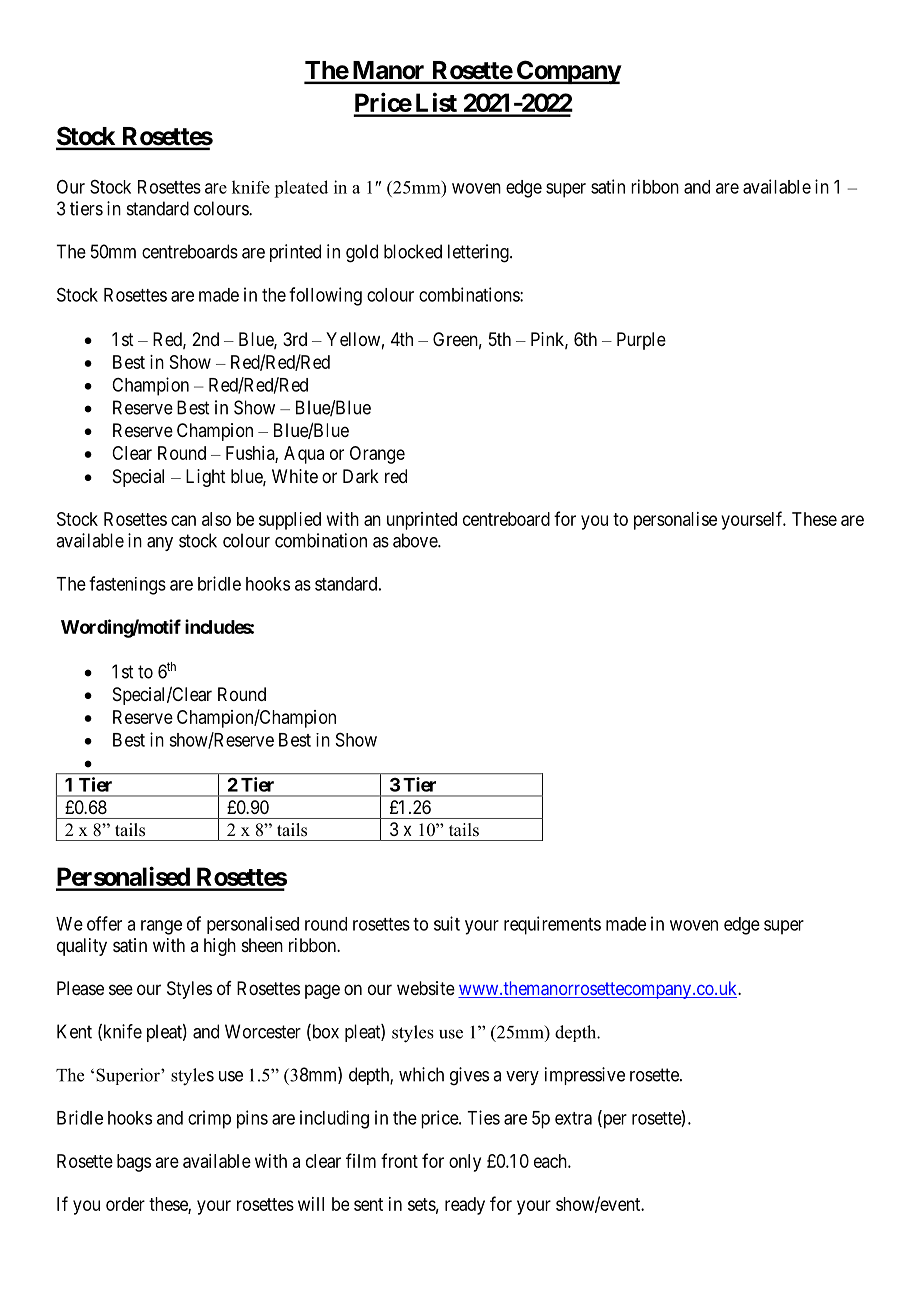 The image size is (924, 1308). I want to click on gold, so click(362, 253).
